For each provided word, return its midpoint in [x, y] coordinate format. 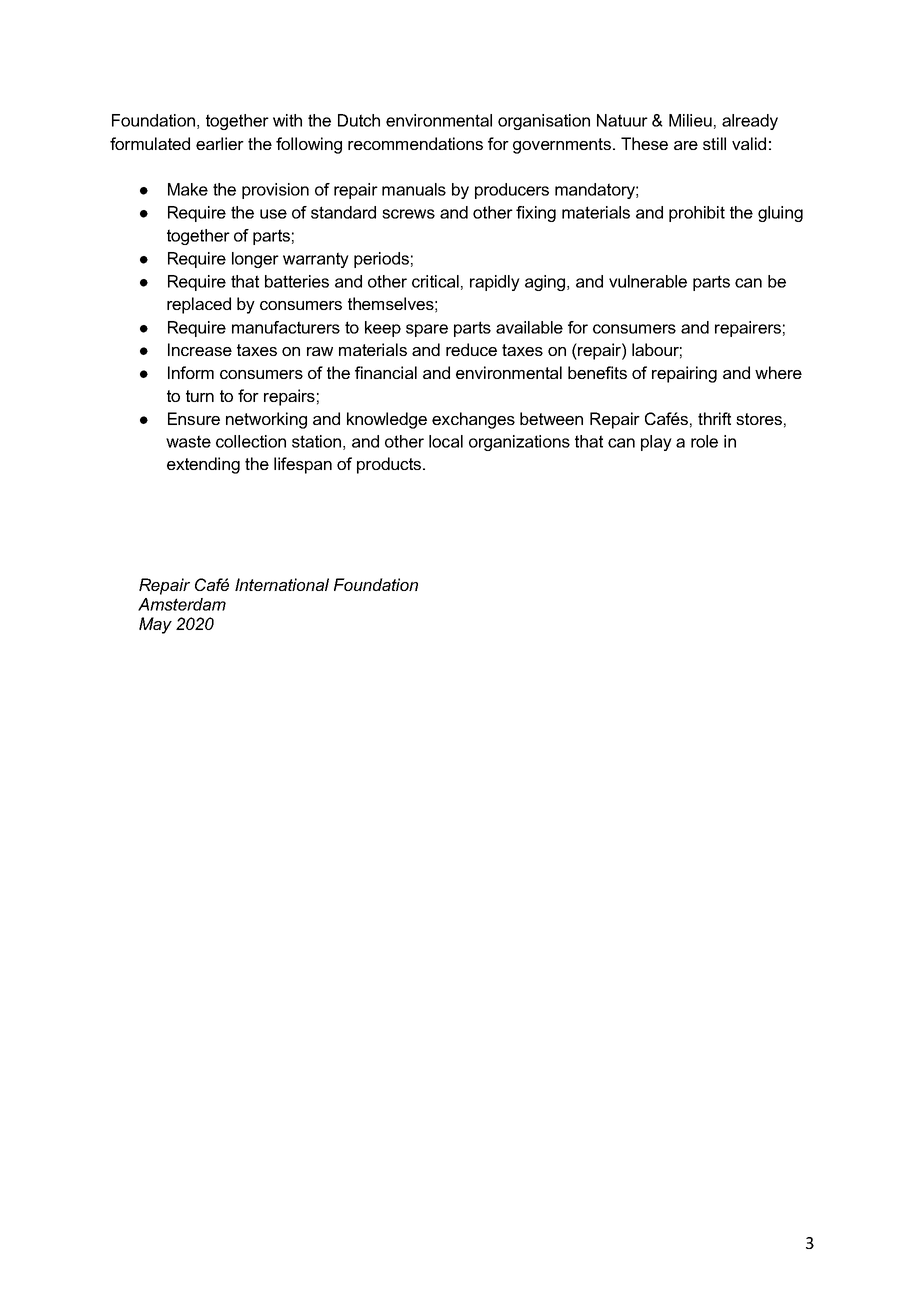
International [282, 584]
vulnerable [648, 281]
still [714, 143]
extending [203, 465]
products [390, 465]
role [704, 441]
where [778, 372]
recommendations [415, 143]
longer [255, 260]
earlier [220, 143]
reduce [471, 349]
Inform [191, 372]
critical [435, 281]
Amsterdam [182, 604]
